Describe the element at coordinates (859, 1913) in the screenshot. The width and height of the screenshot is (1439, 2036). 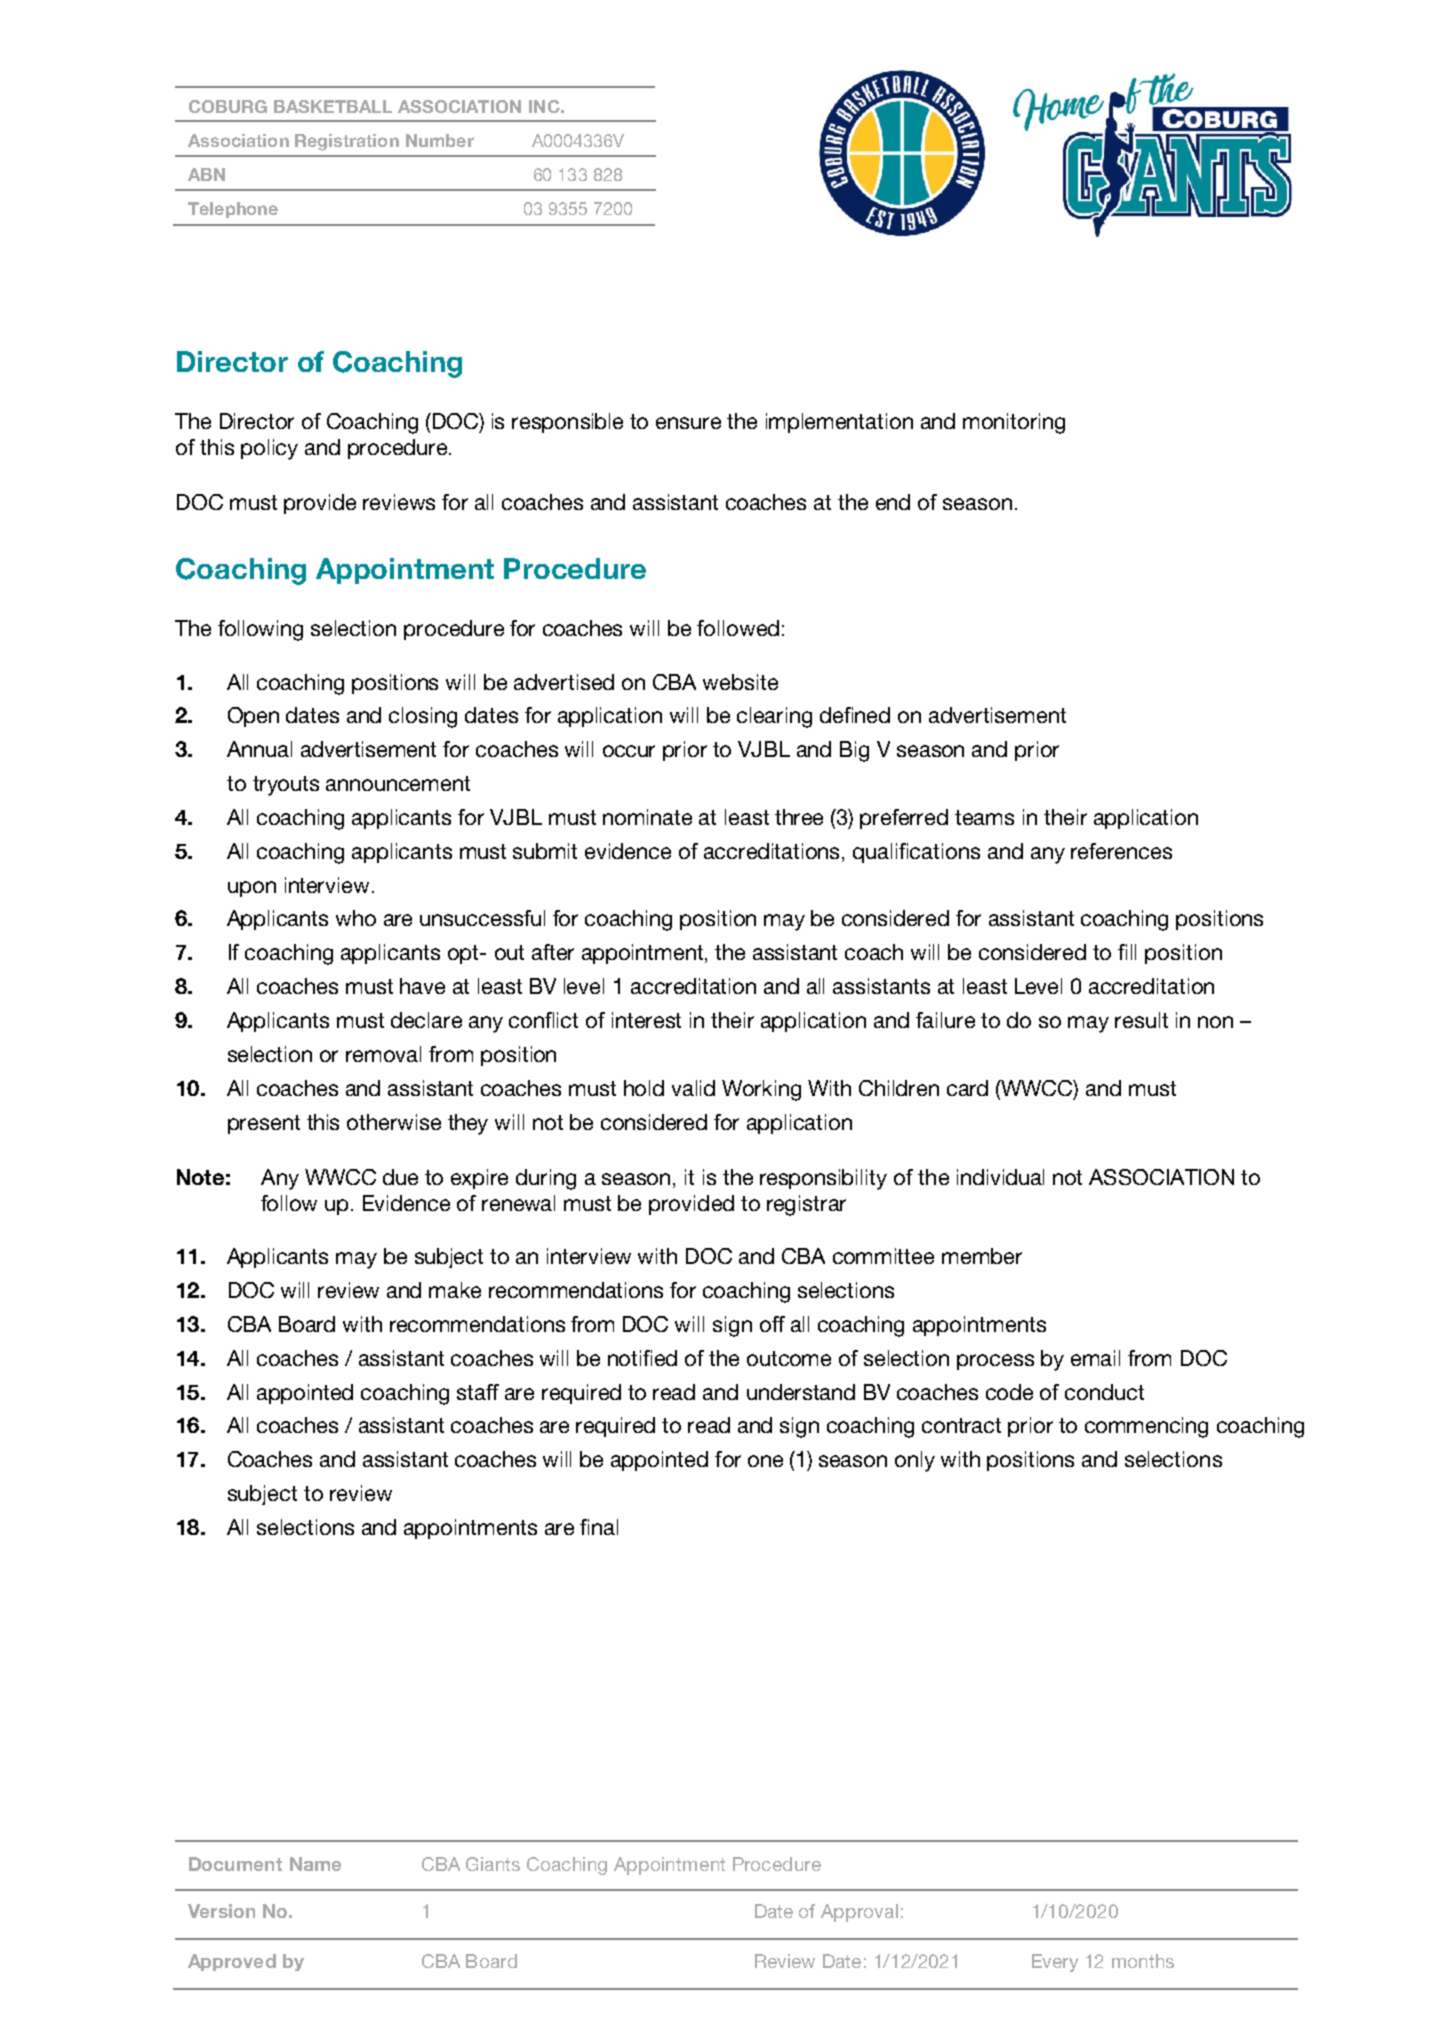
I see `Approval` at that location.
